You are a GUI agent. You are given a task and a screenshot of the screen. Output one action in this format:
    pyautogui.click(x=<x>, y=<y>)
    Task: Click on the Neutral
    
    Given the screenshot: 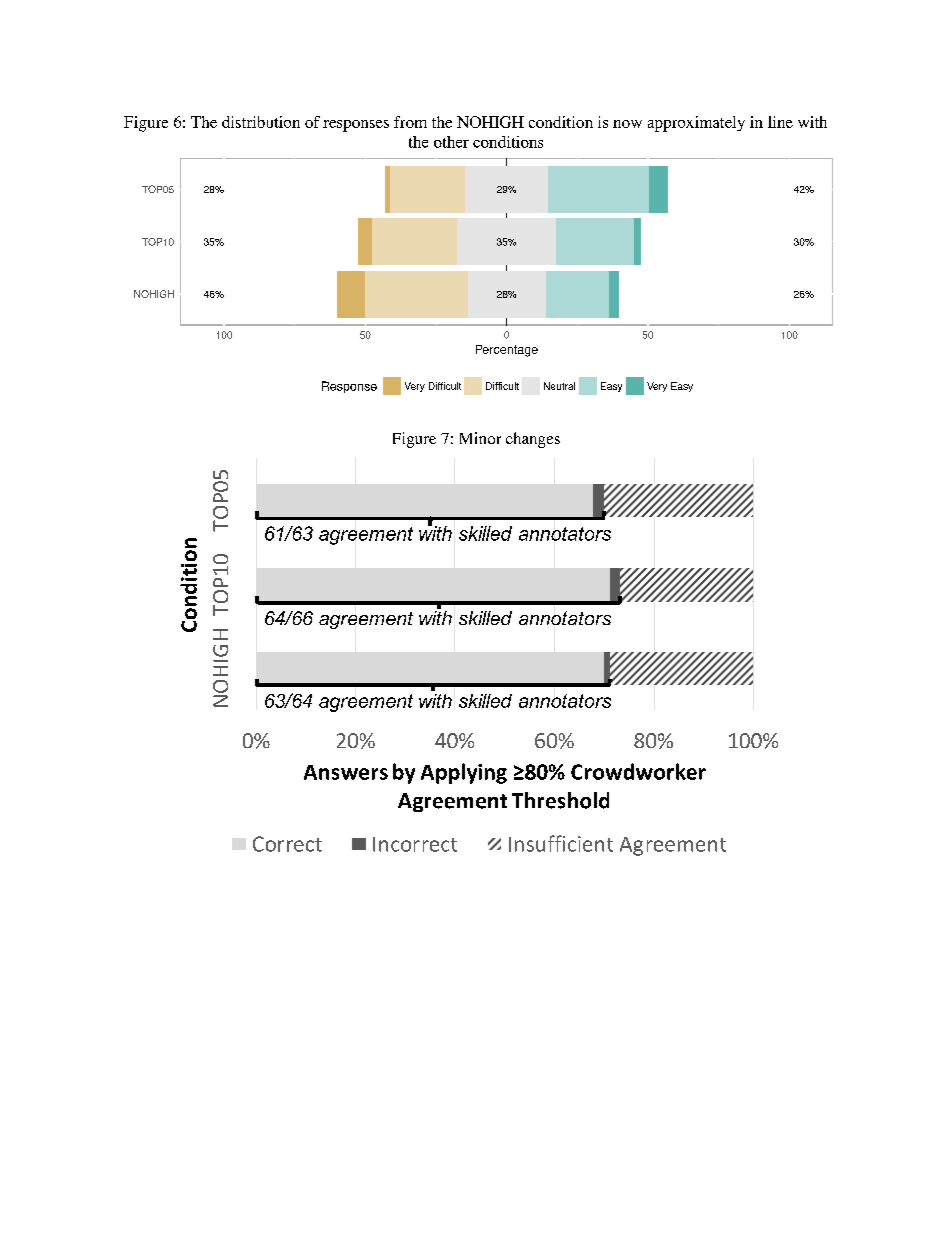 What is the action you would take?
    pyautogui.click(x=559, y=386)
